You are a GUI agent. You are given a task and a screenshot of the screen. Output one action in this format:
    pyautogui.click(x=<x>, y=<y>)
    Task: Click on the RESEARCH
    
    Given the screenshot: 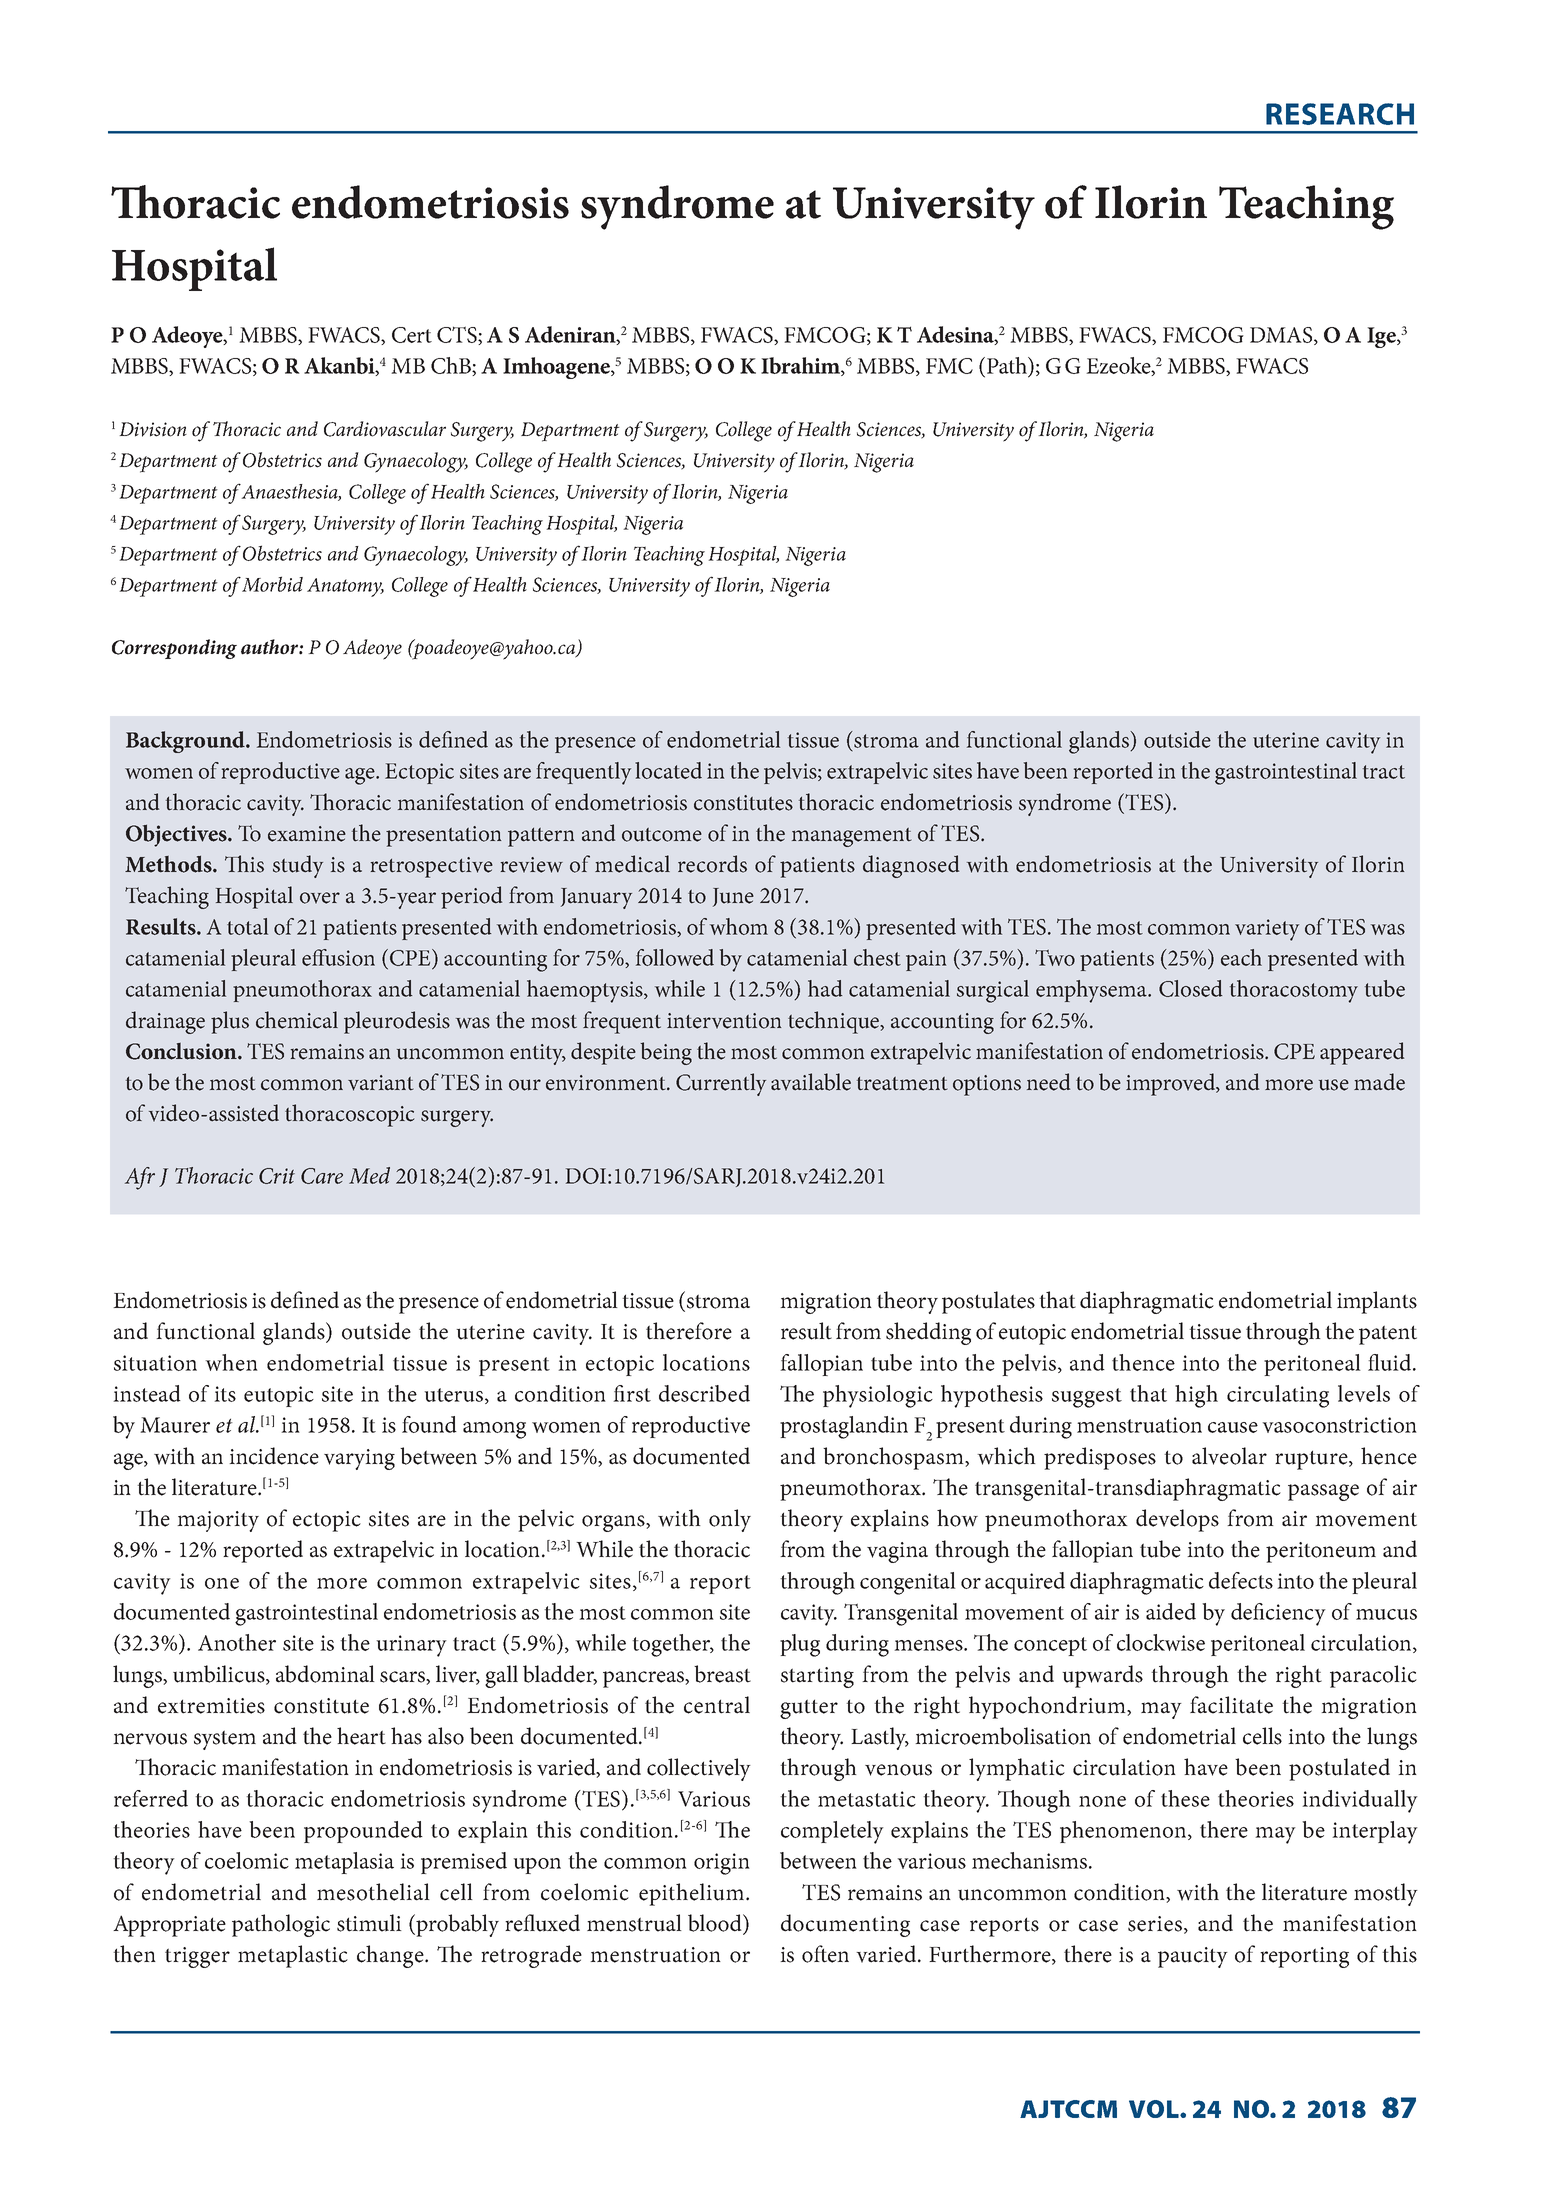 What is the action you would take?
    pyautogui.click(x=1340, y=114)
